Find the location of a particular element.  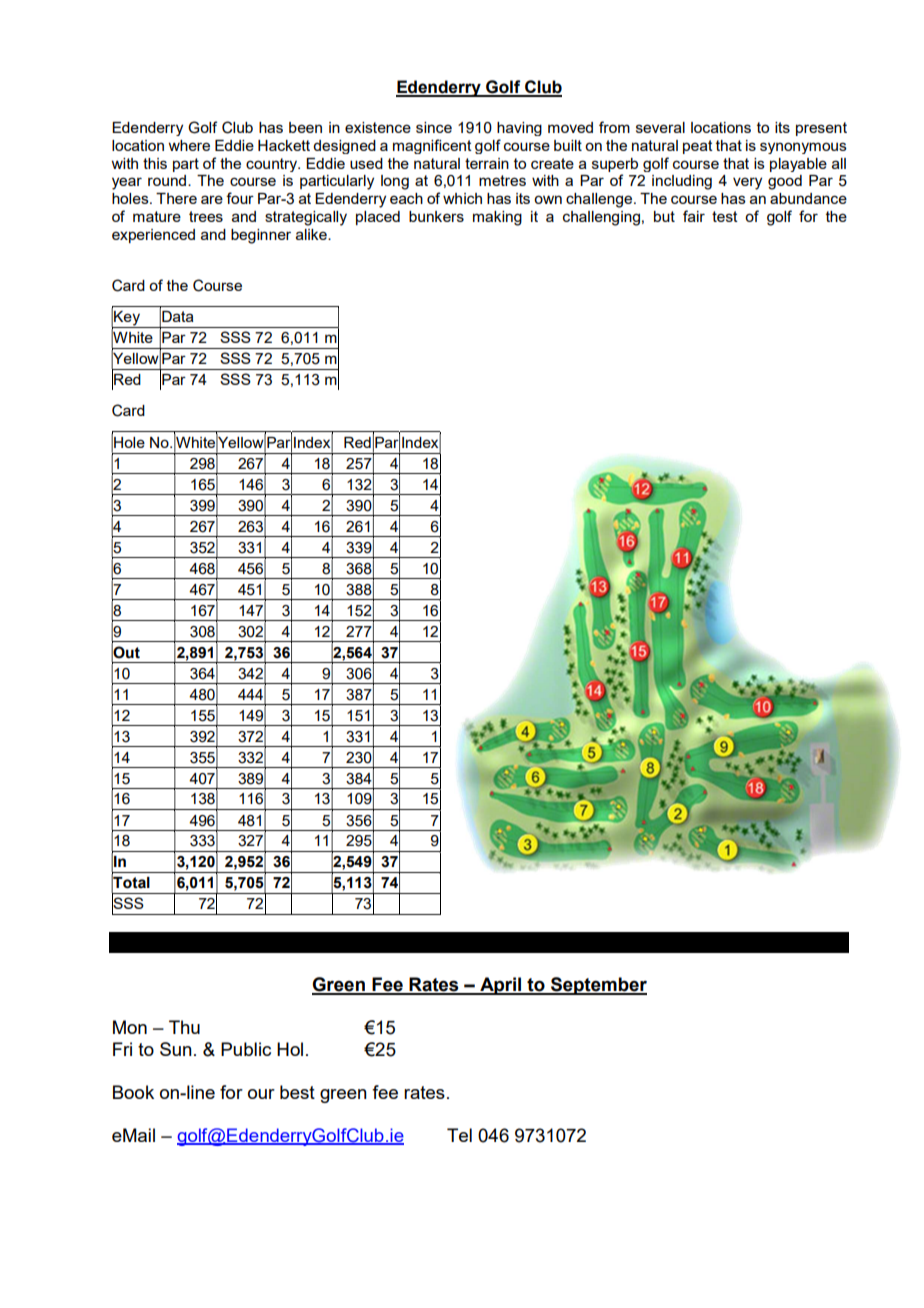

Thu is located at coordinates (184, 1027).
